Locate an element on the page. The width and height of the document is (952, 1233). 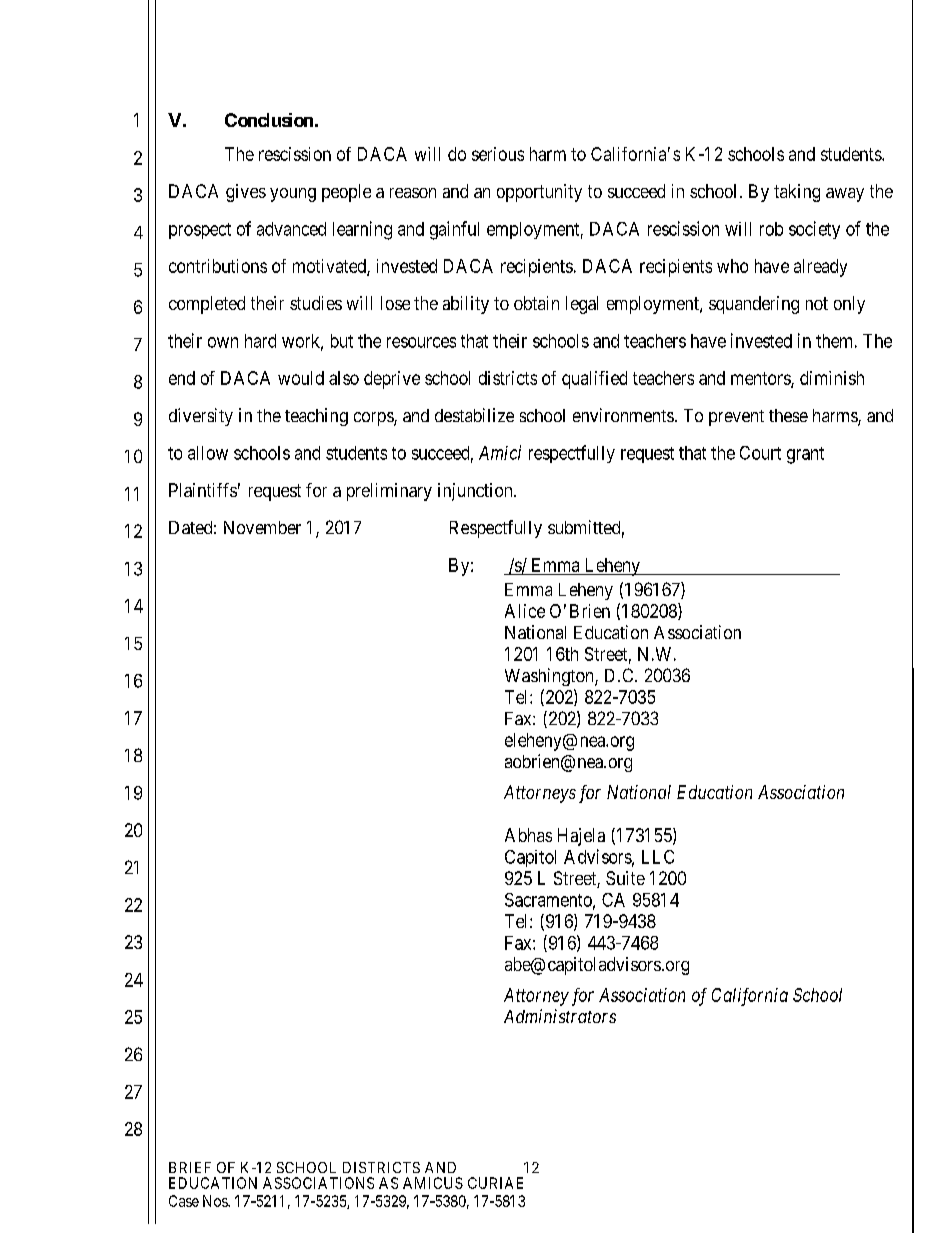
Washington is located at coordinates (550, 677).
